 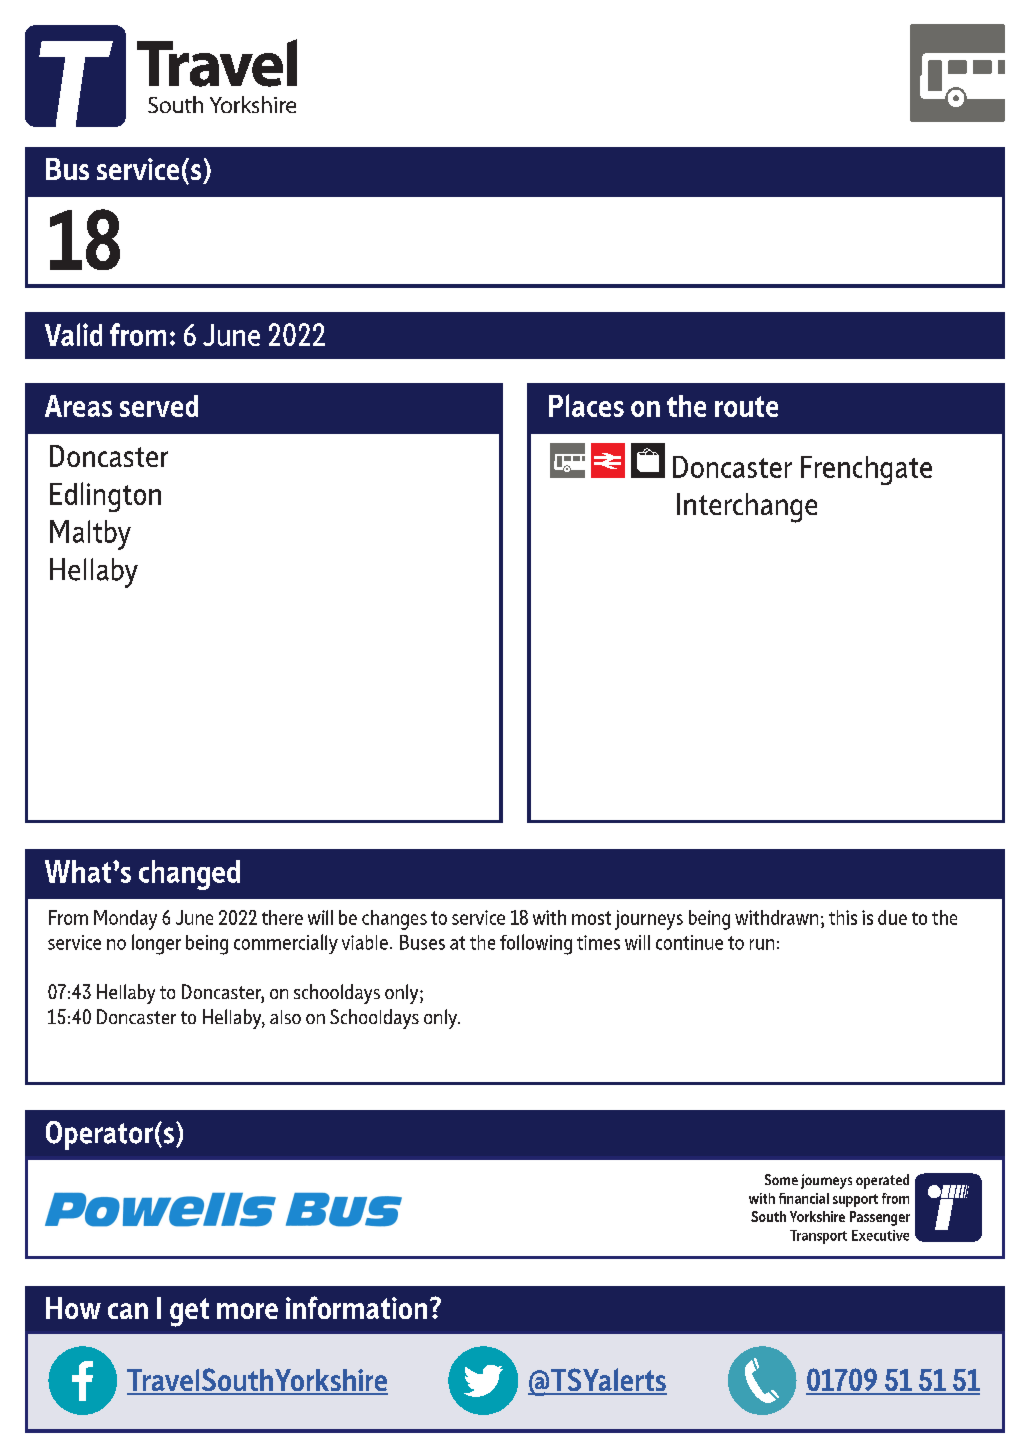 What do you see at coordinates (586, 405) in the page?
I see `Places` at bounding box center [586, 405].
